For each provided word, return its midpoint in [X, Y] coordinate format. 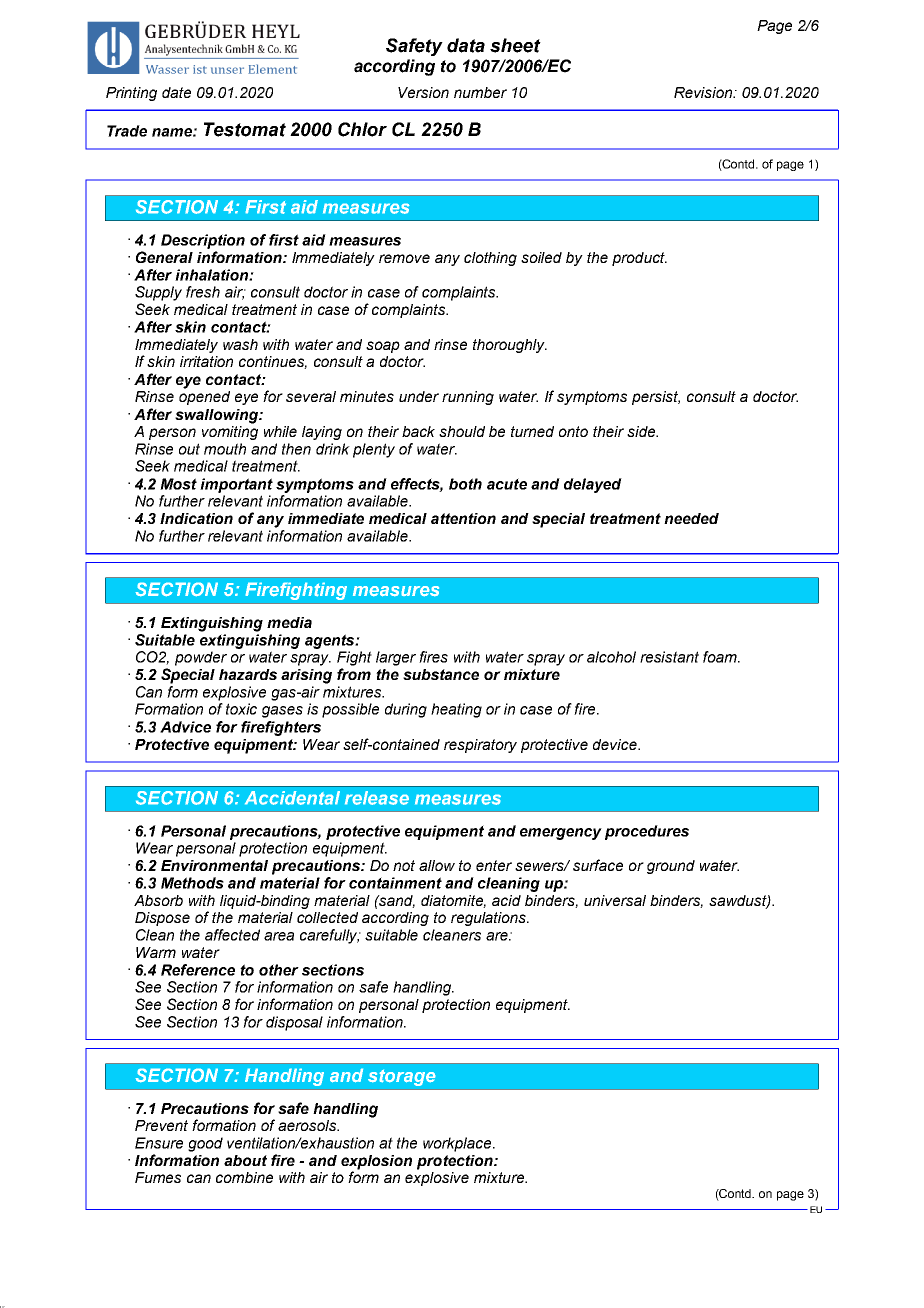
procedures [647, 832]
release [377, 798]
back [418, 431]
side [642, 431]
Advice [185, 727]
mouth [225, 449]
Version [423, 92]
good [205, 1144]
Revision [704, 92]
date [176, 92]
